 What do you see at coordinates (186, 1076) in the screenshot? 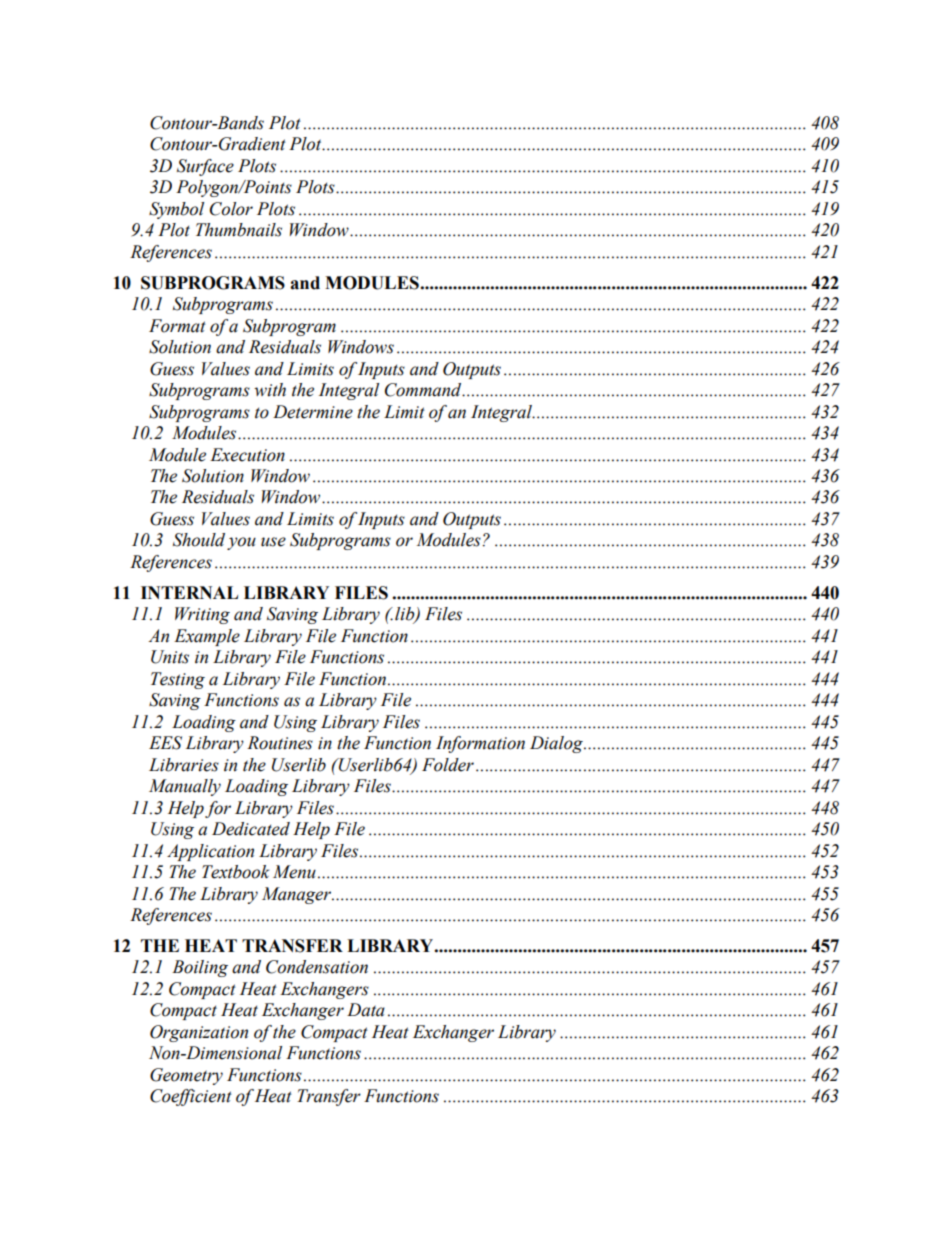
I see `Geometry` at bounding box center [186, 1076].
